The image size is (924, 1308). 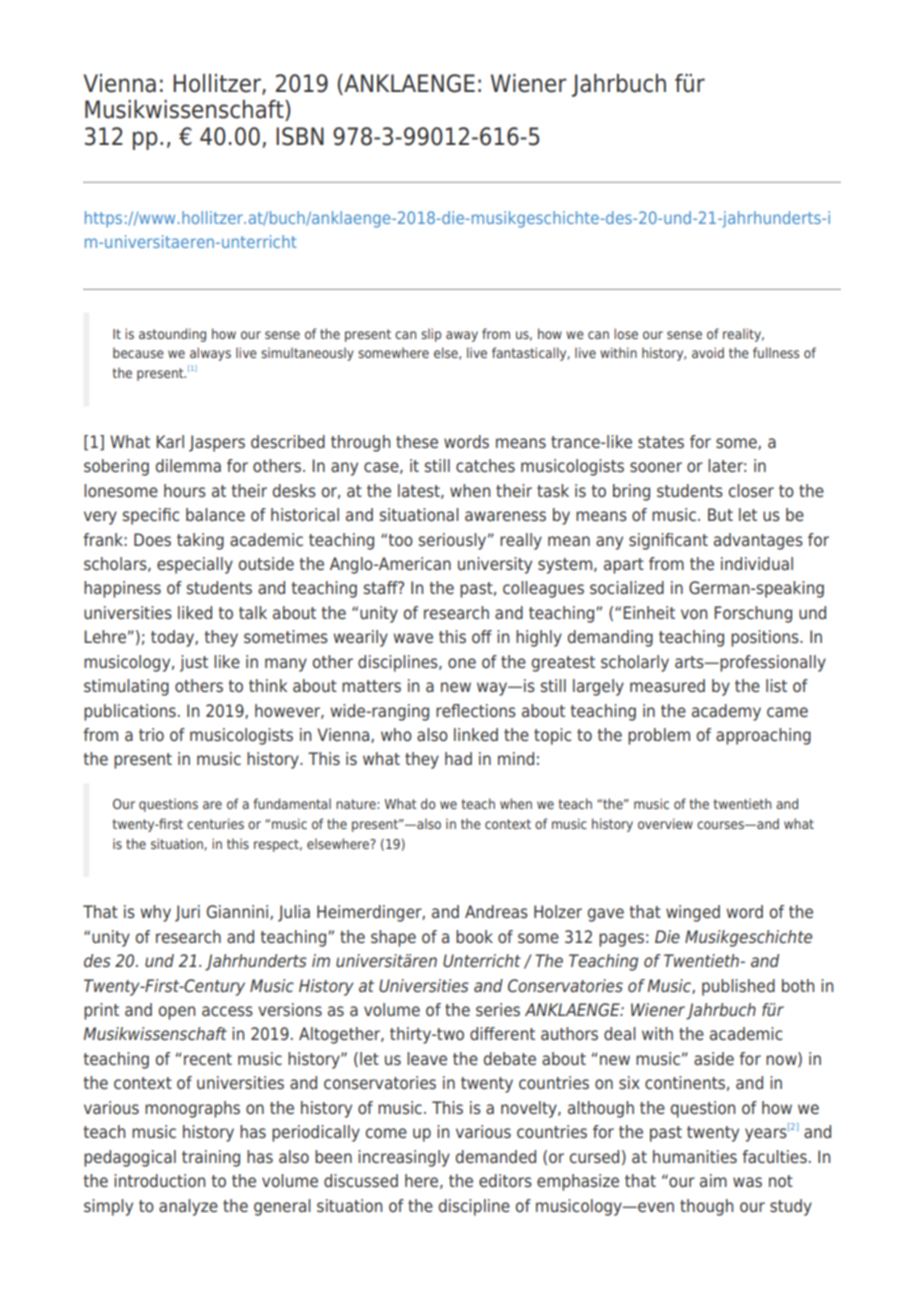 I want to click on awareness, so click(x=505, y=516).
